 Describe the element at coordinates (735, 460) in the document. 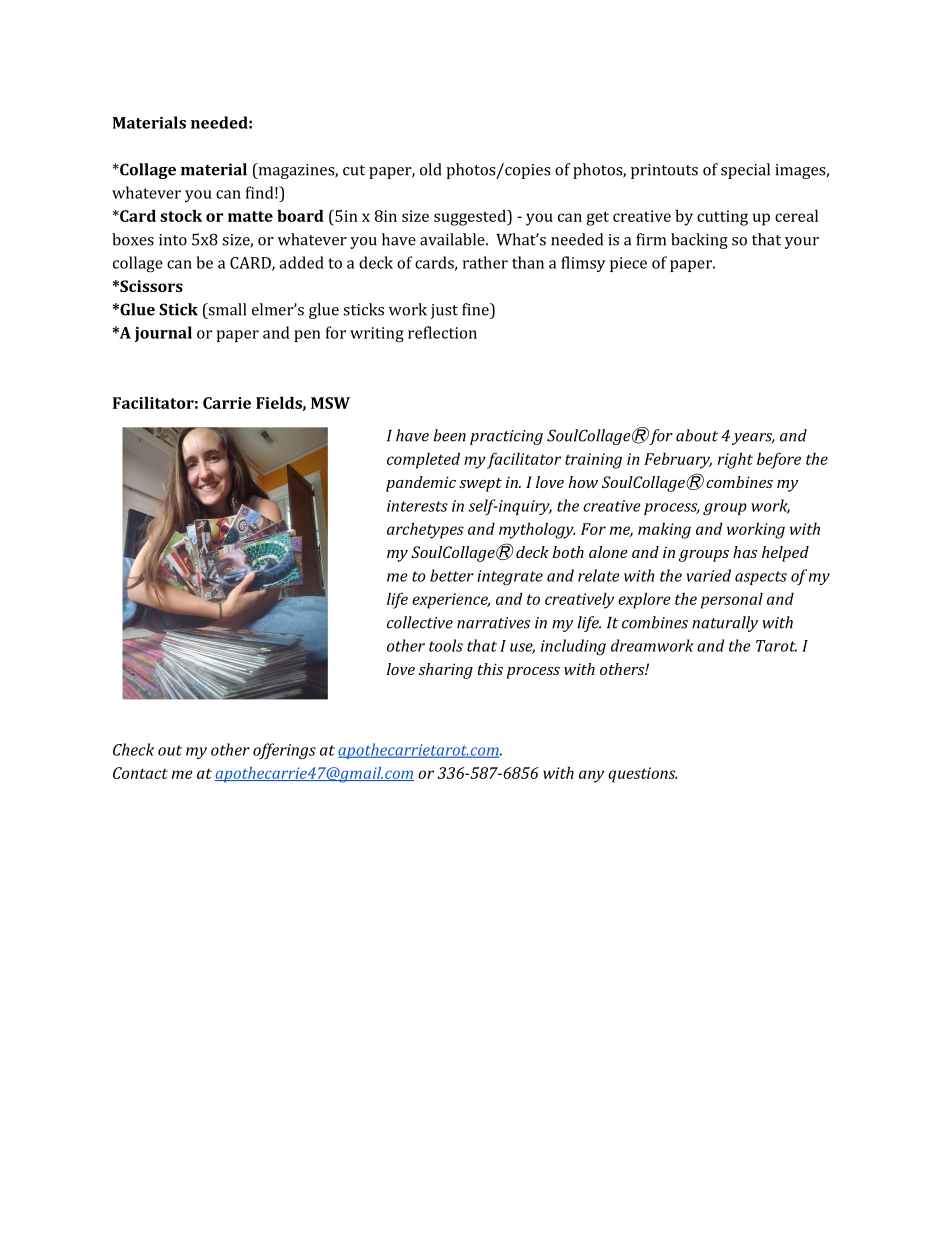

I see `right` at that location.
